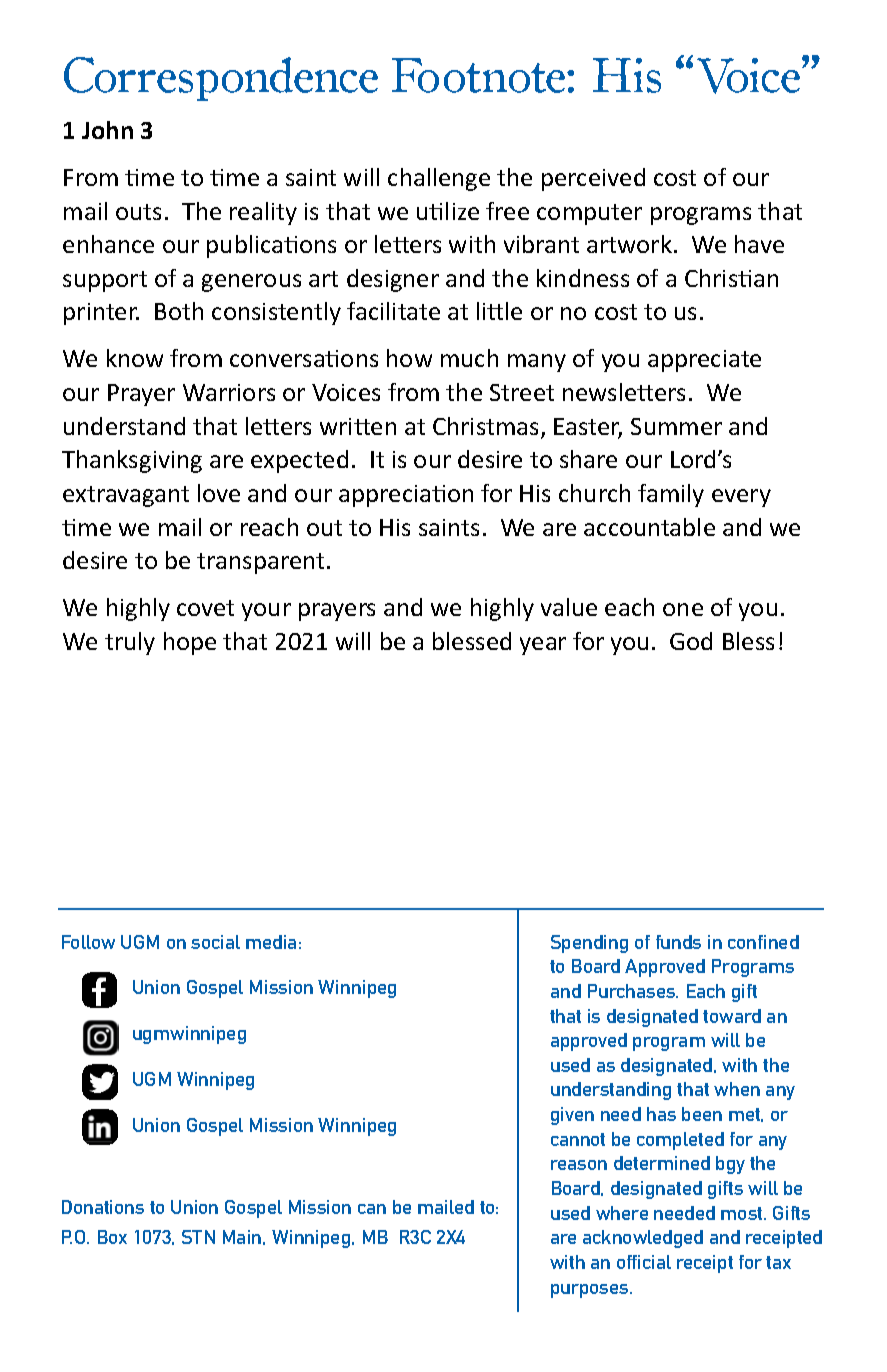 The width and height of the screenshot is (887, 1372). What do you see at coordinates (480, 75) in the screenshot?
I see `Footnote` at bounding box center [480, 75].
